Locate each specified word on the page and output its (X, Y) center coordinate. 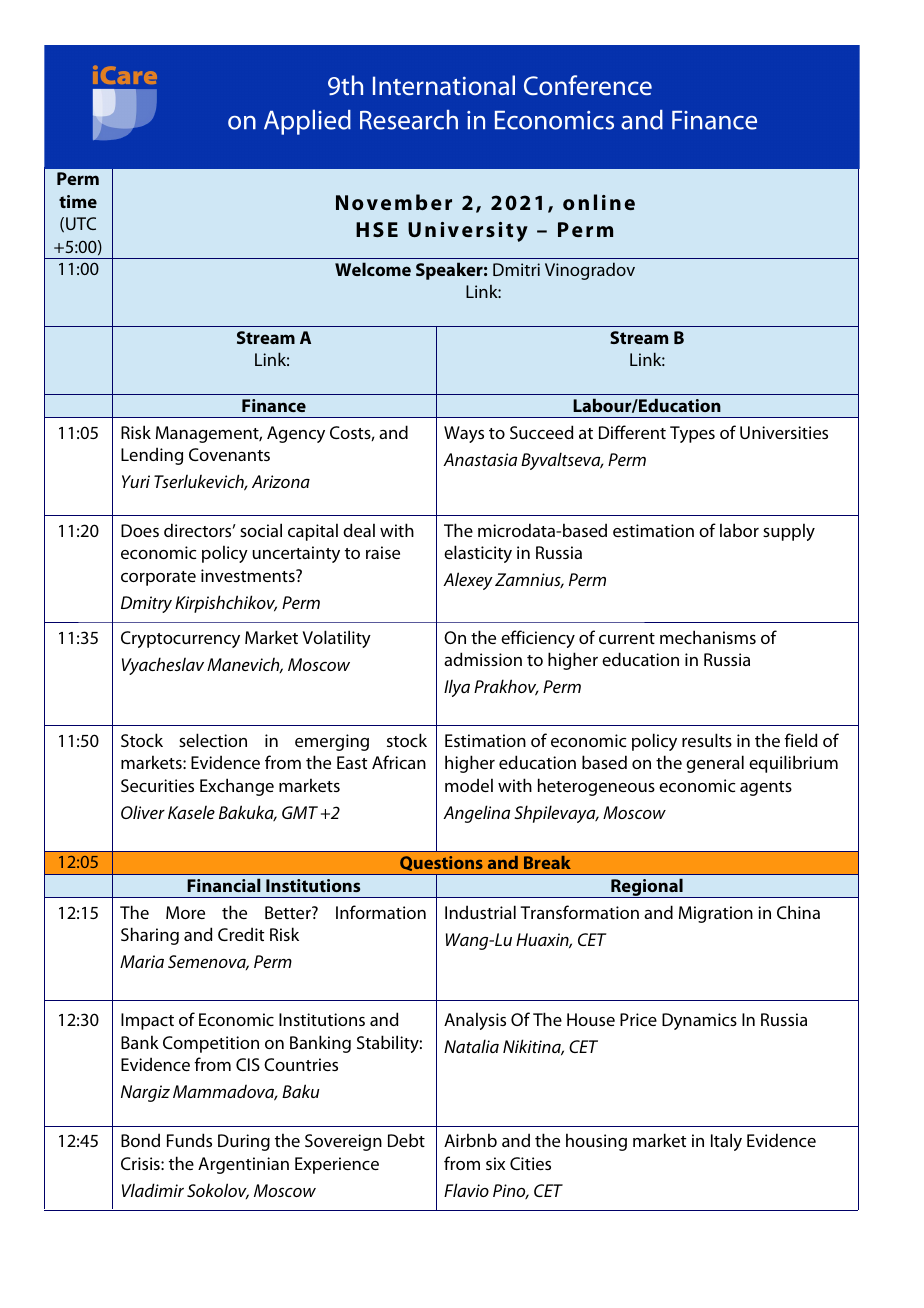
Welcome (373, 269)
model (469, 785)
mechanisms (708, 637)
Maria (142, 961)
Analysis (475, 1021)
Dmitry (146, 604)
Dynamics (699, 1021)
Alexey (468, 581)
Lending (152, 456)
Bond (140, 1140)
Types (692, 434)
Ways (464, 434)
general (715, 764)
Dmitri (516, 269)
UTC (81, 223)
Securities (157, 785)
